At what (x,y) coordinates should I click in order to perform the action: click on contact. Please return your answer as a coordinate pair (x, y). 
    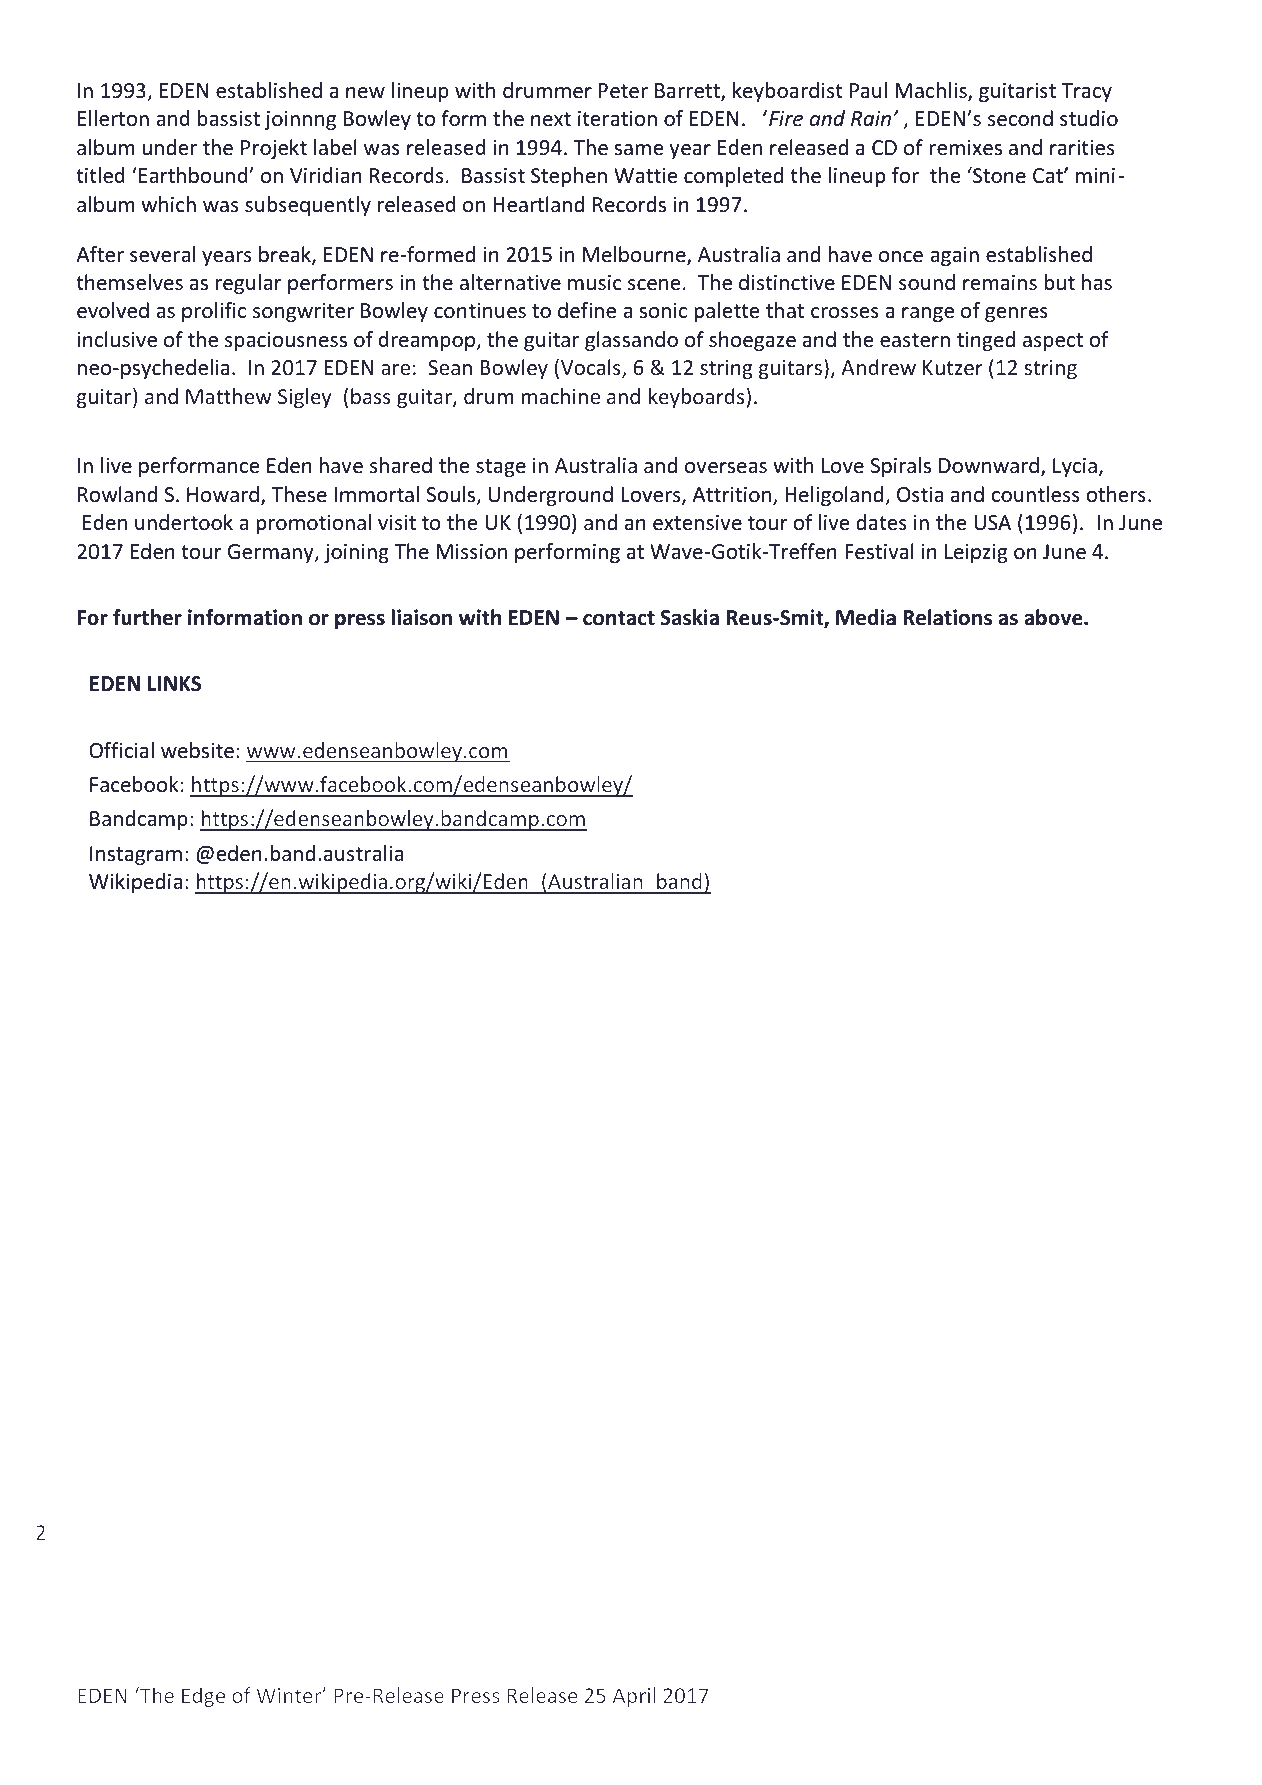
    Looking at the image, I should click on (619, 618).
